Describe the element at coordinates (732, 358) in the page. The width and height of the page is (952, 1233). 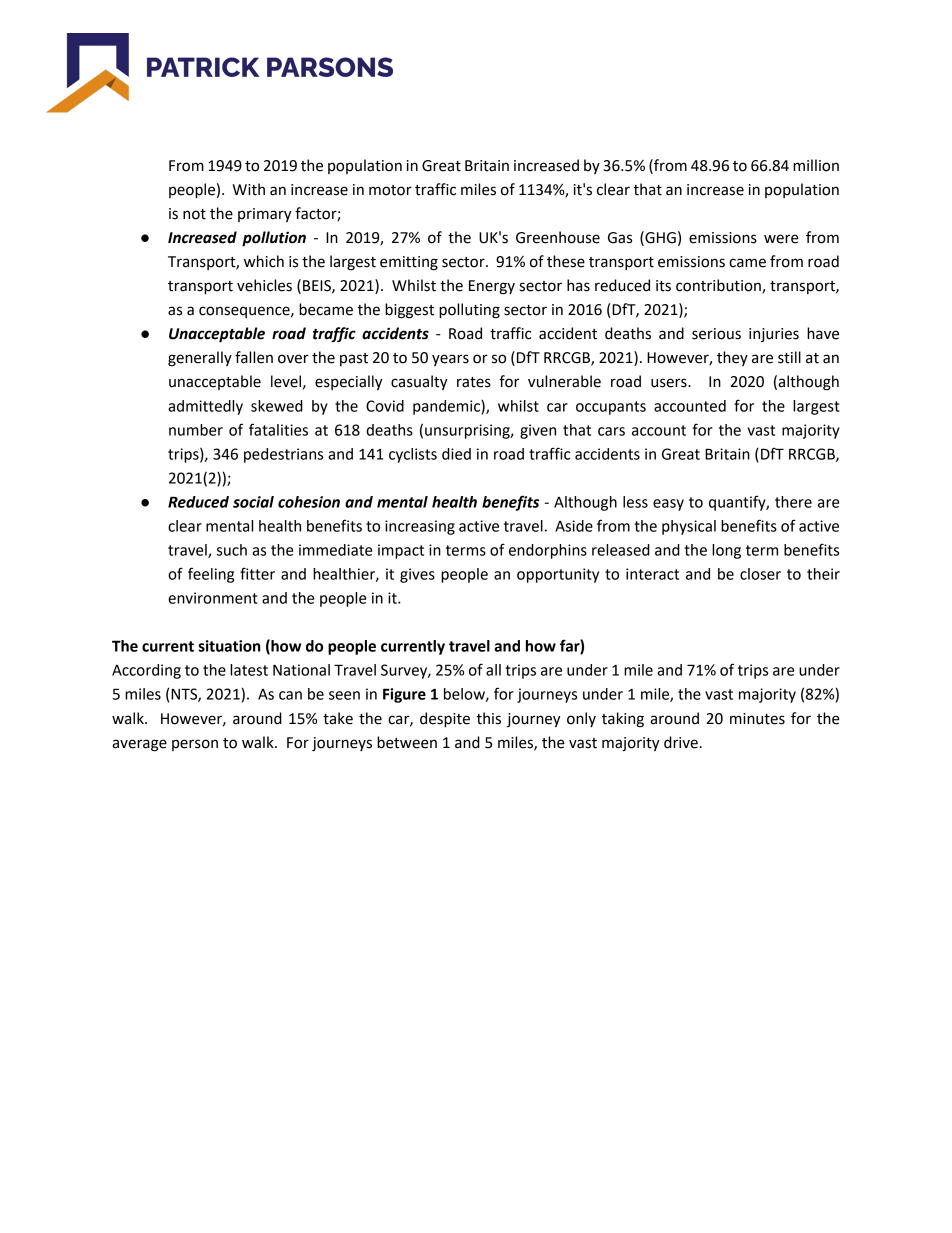
I see `they` at that location.
